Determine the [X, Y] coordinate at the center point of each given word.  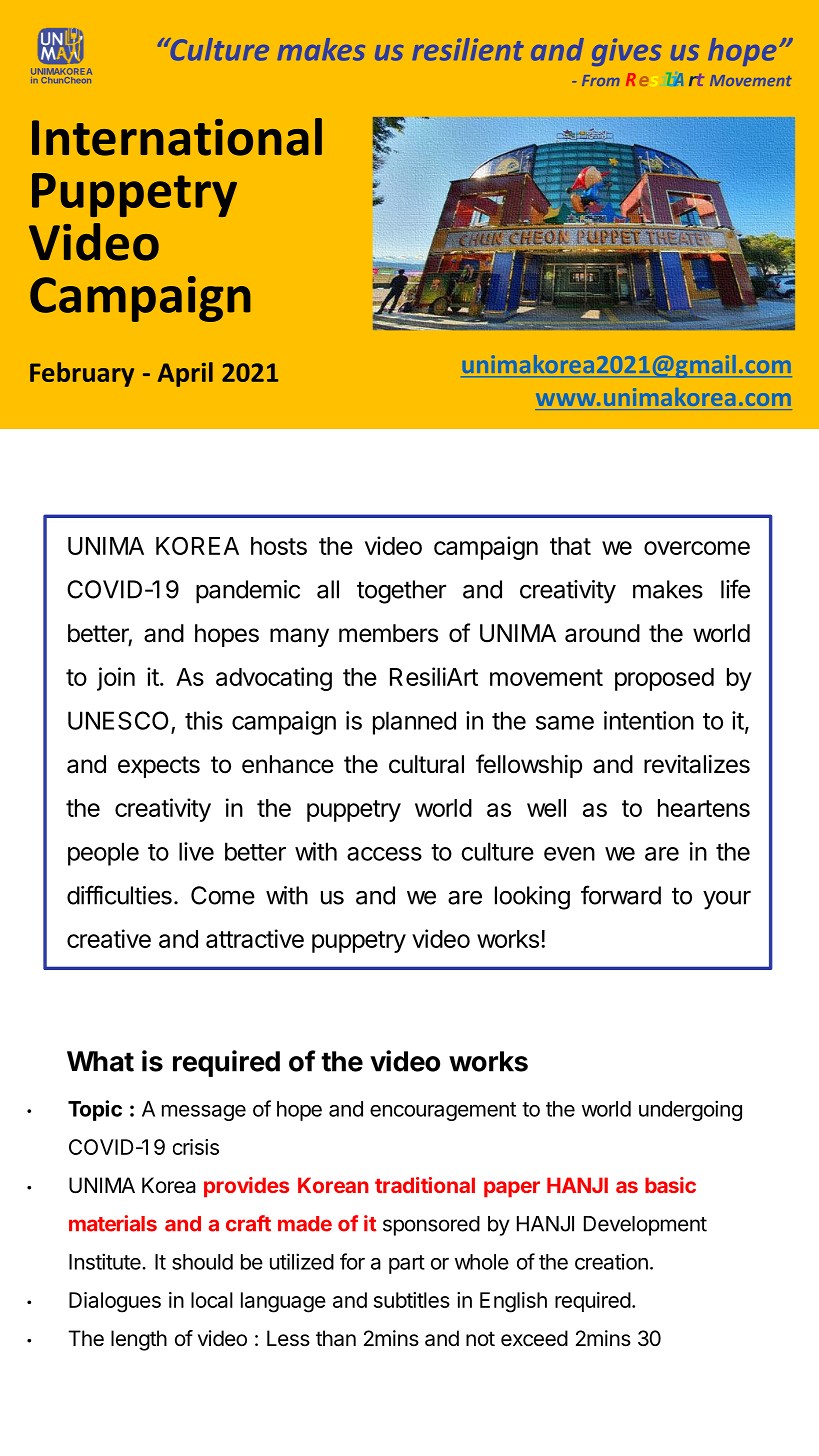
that [570, 546]
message [204, 1112]
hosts [279, 546]
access [384, 854]
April [185, 374]
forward [621, 895]
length [139, 1340]
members [388, 633]
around [602, 633]
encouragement [443, 1111]
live [196, 851]
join [116, 679]
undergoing [690, 1110]
